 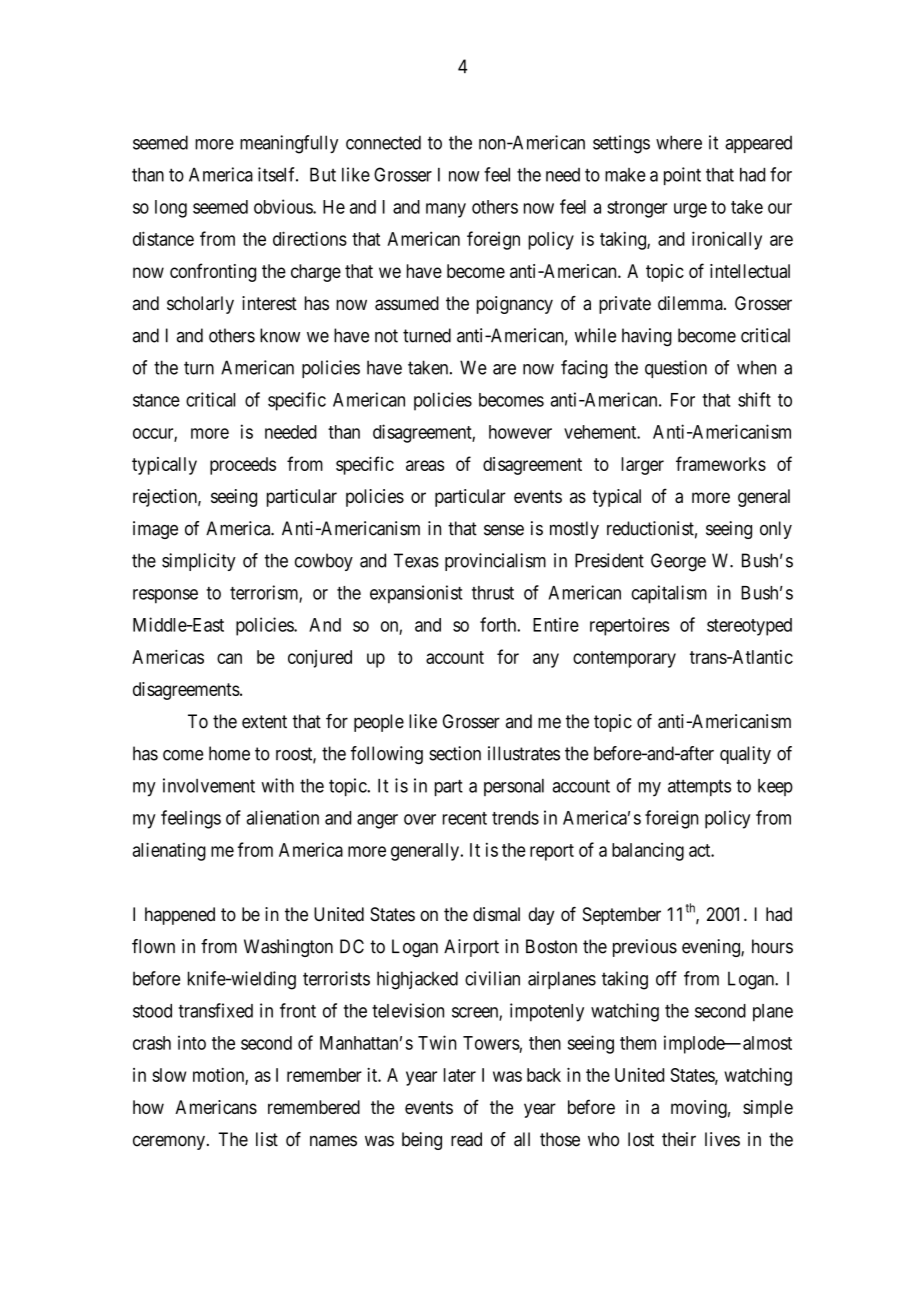 I want to click on obvious, so click(x=284, y=206).
